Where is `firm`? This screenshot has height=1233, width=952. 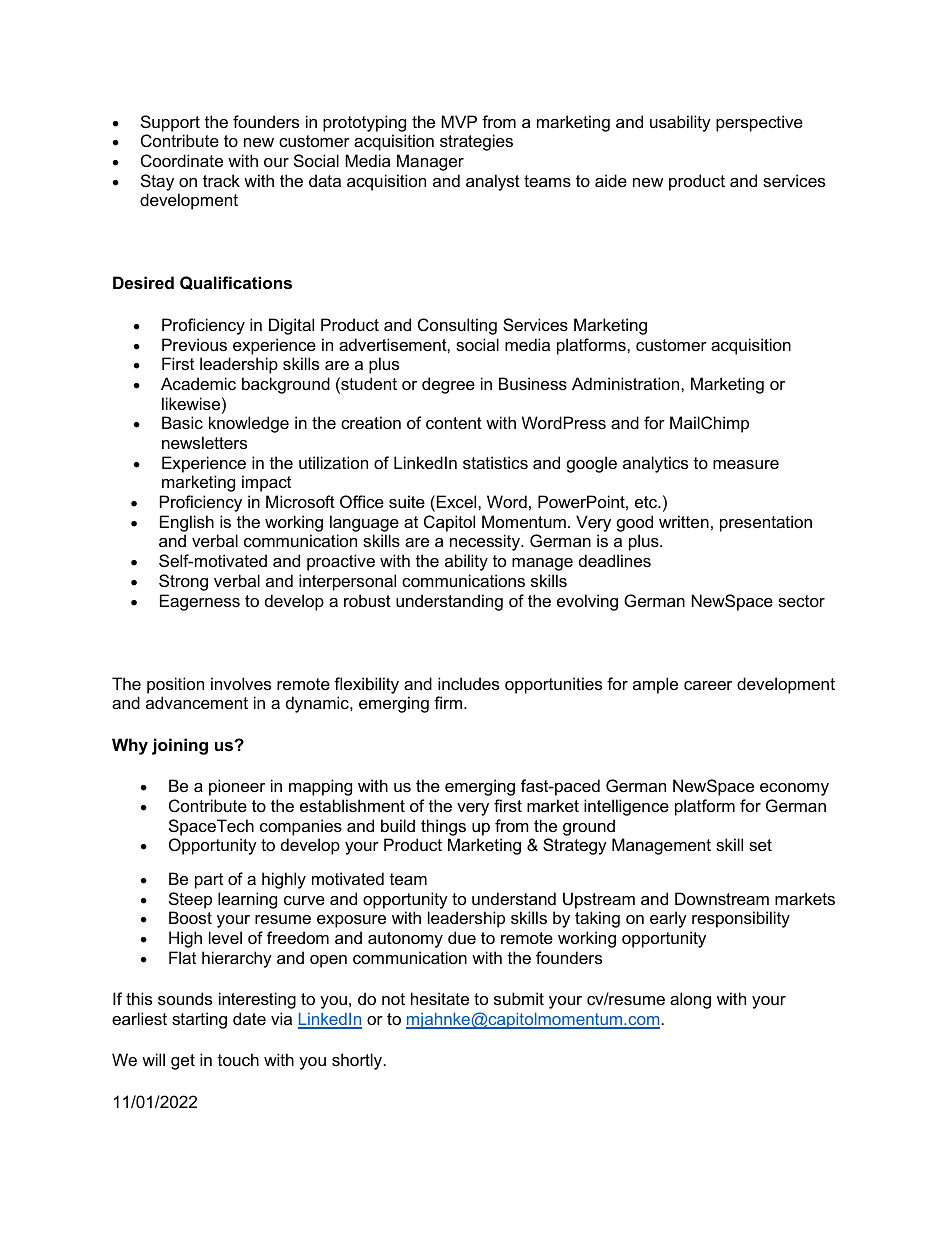 firm is located at coordinates (449, 702).
